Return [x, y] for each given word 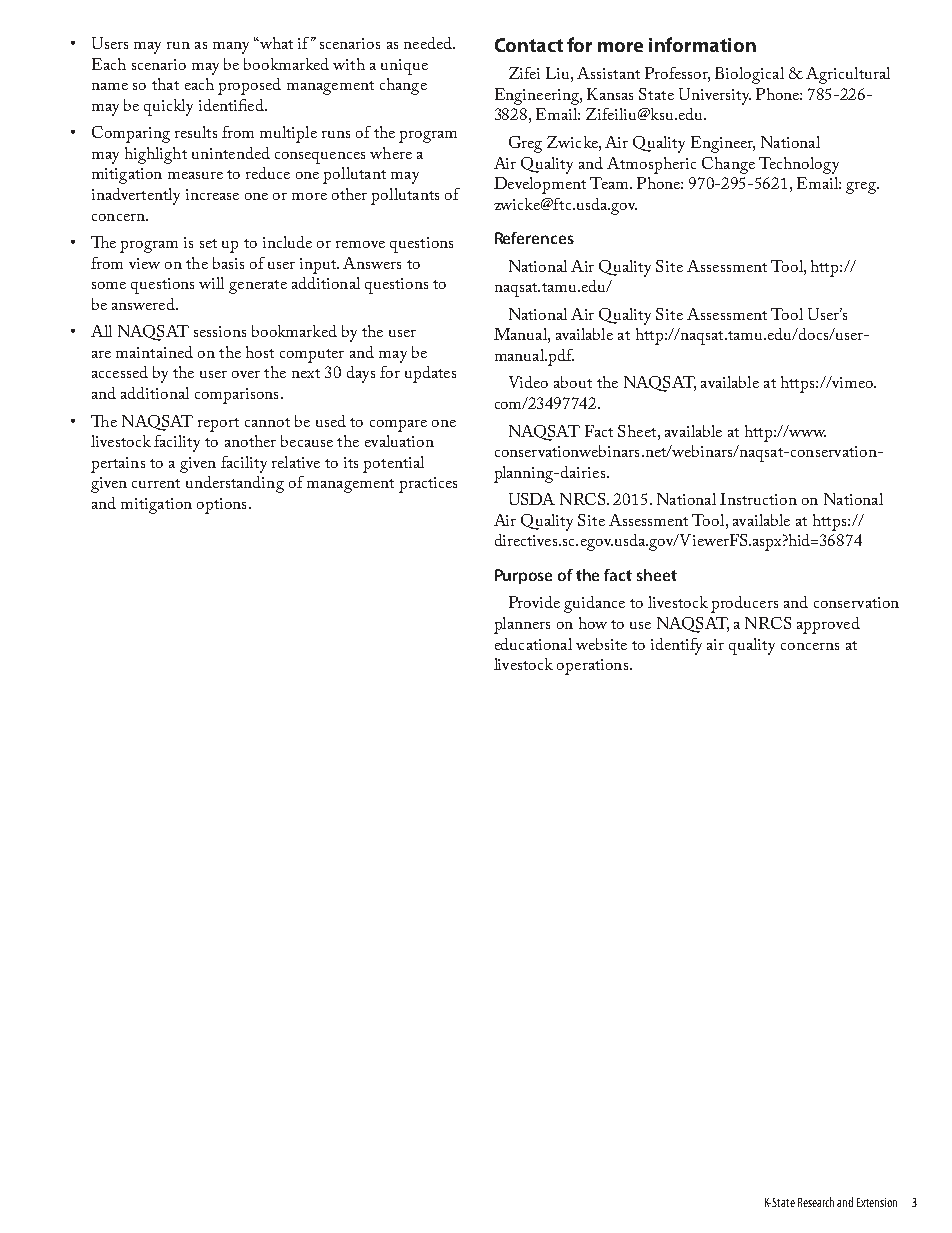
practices [428, 485]
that [165, 84]
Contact [529, 45]
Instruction [758, 499]
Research [816, 1202]
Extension [877, 1202]
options [221, 506]
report [218, 425]
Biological [749, 75]
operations [592, 667]
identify [676, 646]
